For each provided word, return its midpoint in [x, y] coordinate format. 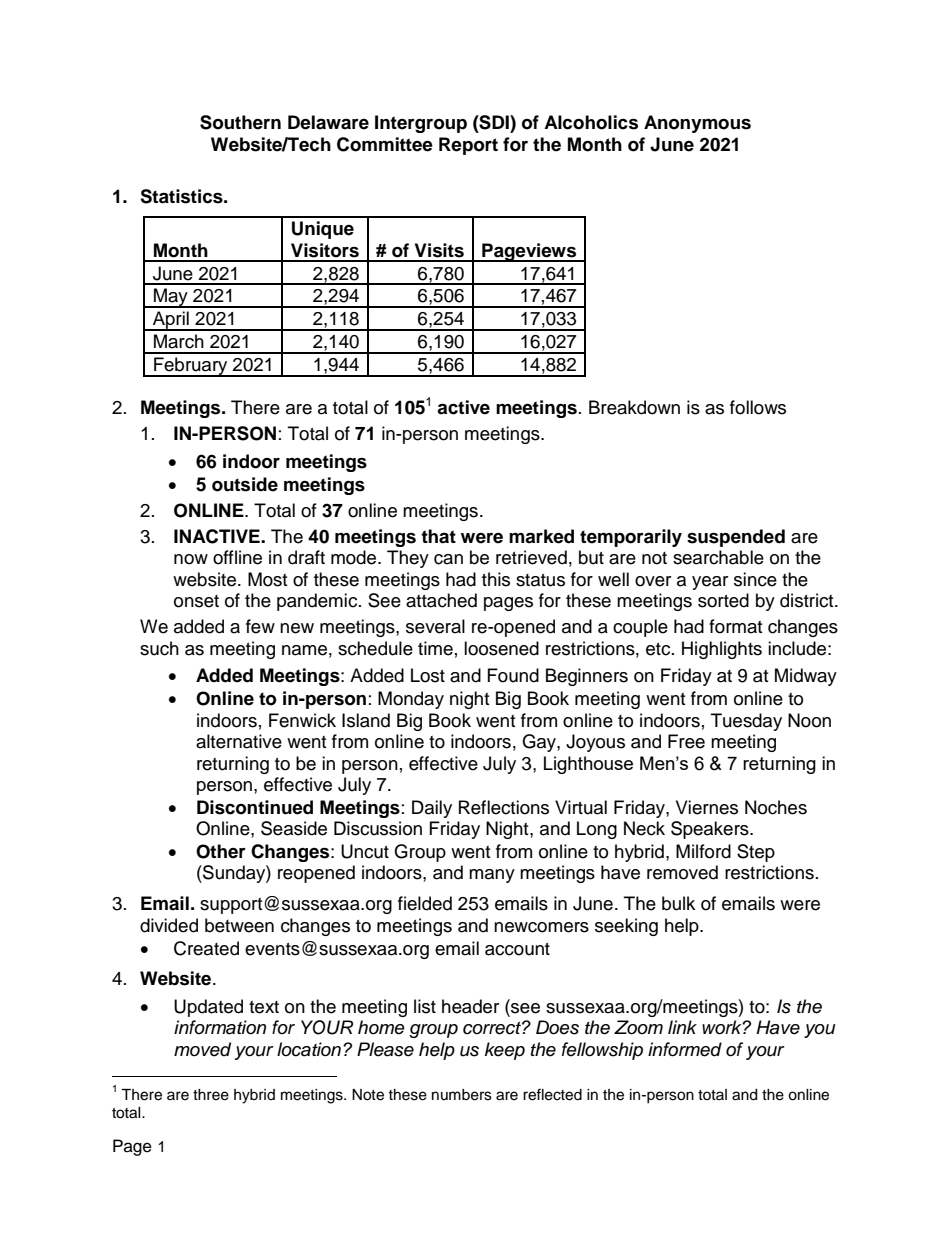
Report [468, 146]
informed [685, 1049]
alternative [239, 741]
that [438, 536]
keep [505, 1051]
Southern [240, 122]
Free [686, 741]
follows [758, 407]
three [211, 1095]
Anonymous [697, 124]
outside [245, 484]
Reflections [504, 807]
